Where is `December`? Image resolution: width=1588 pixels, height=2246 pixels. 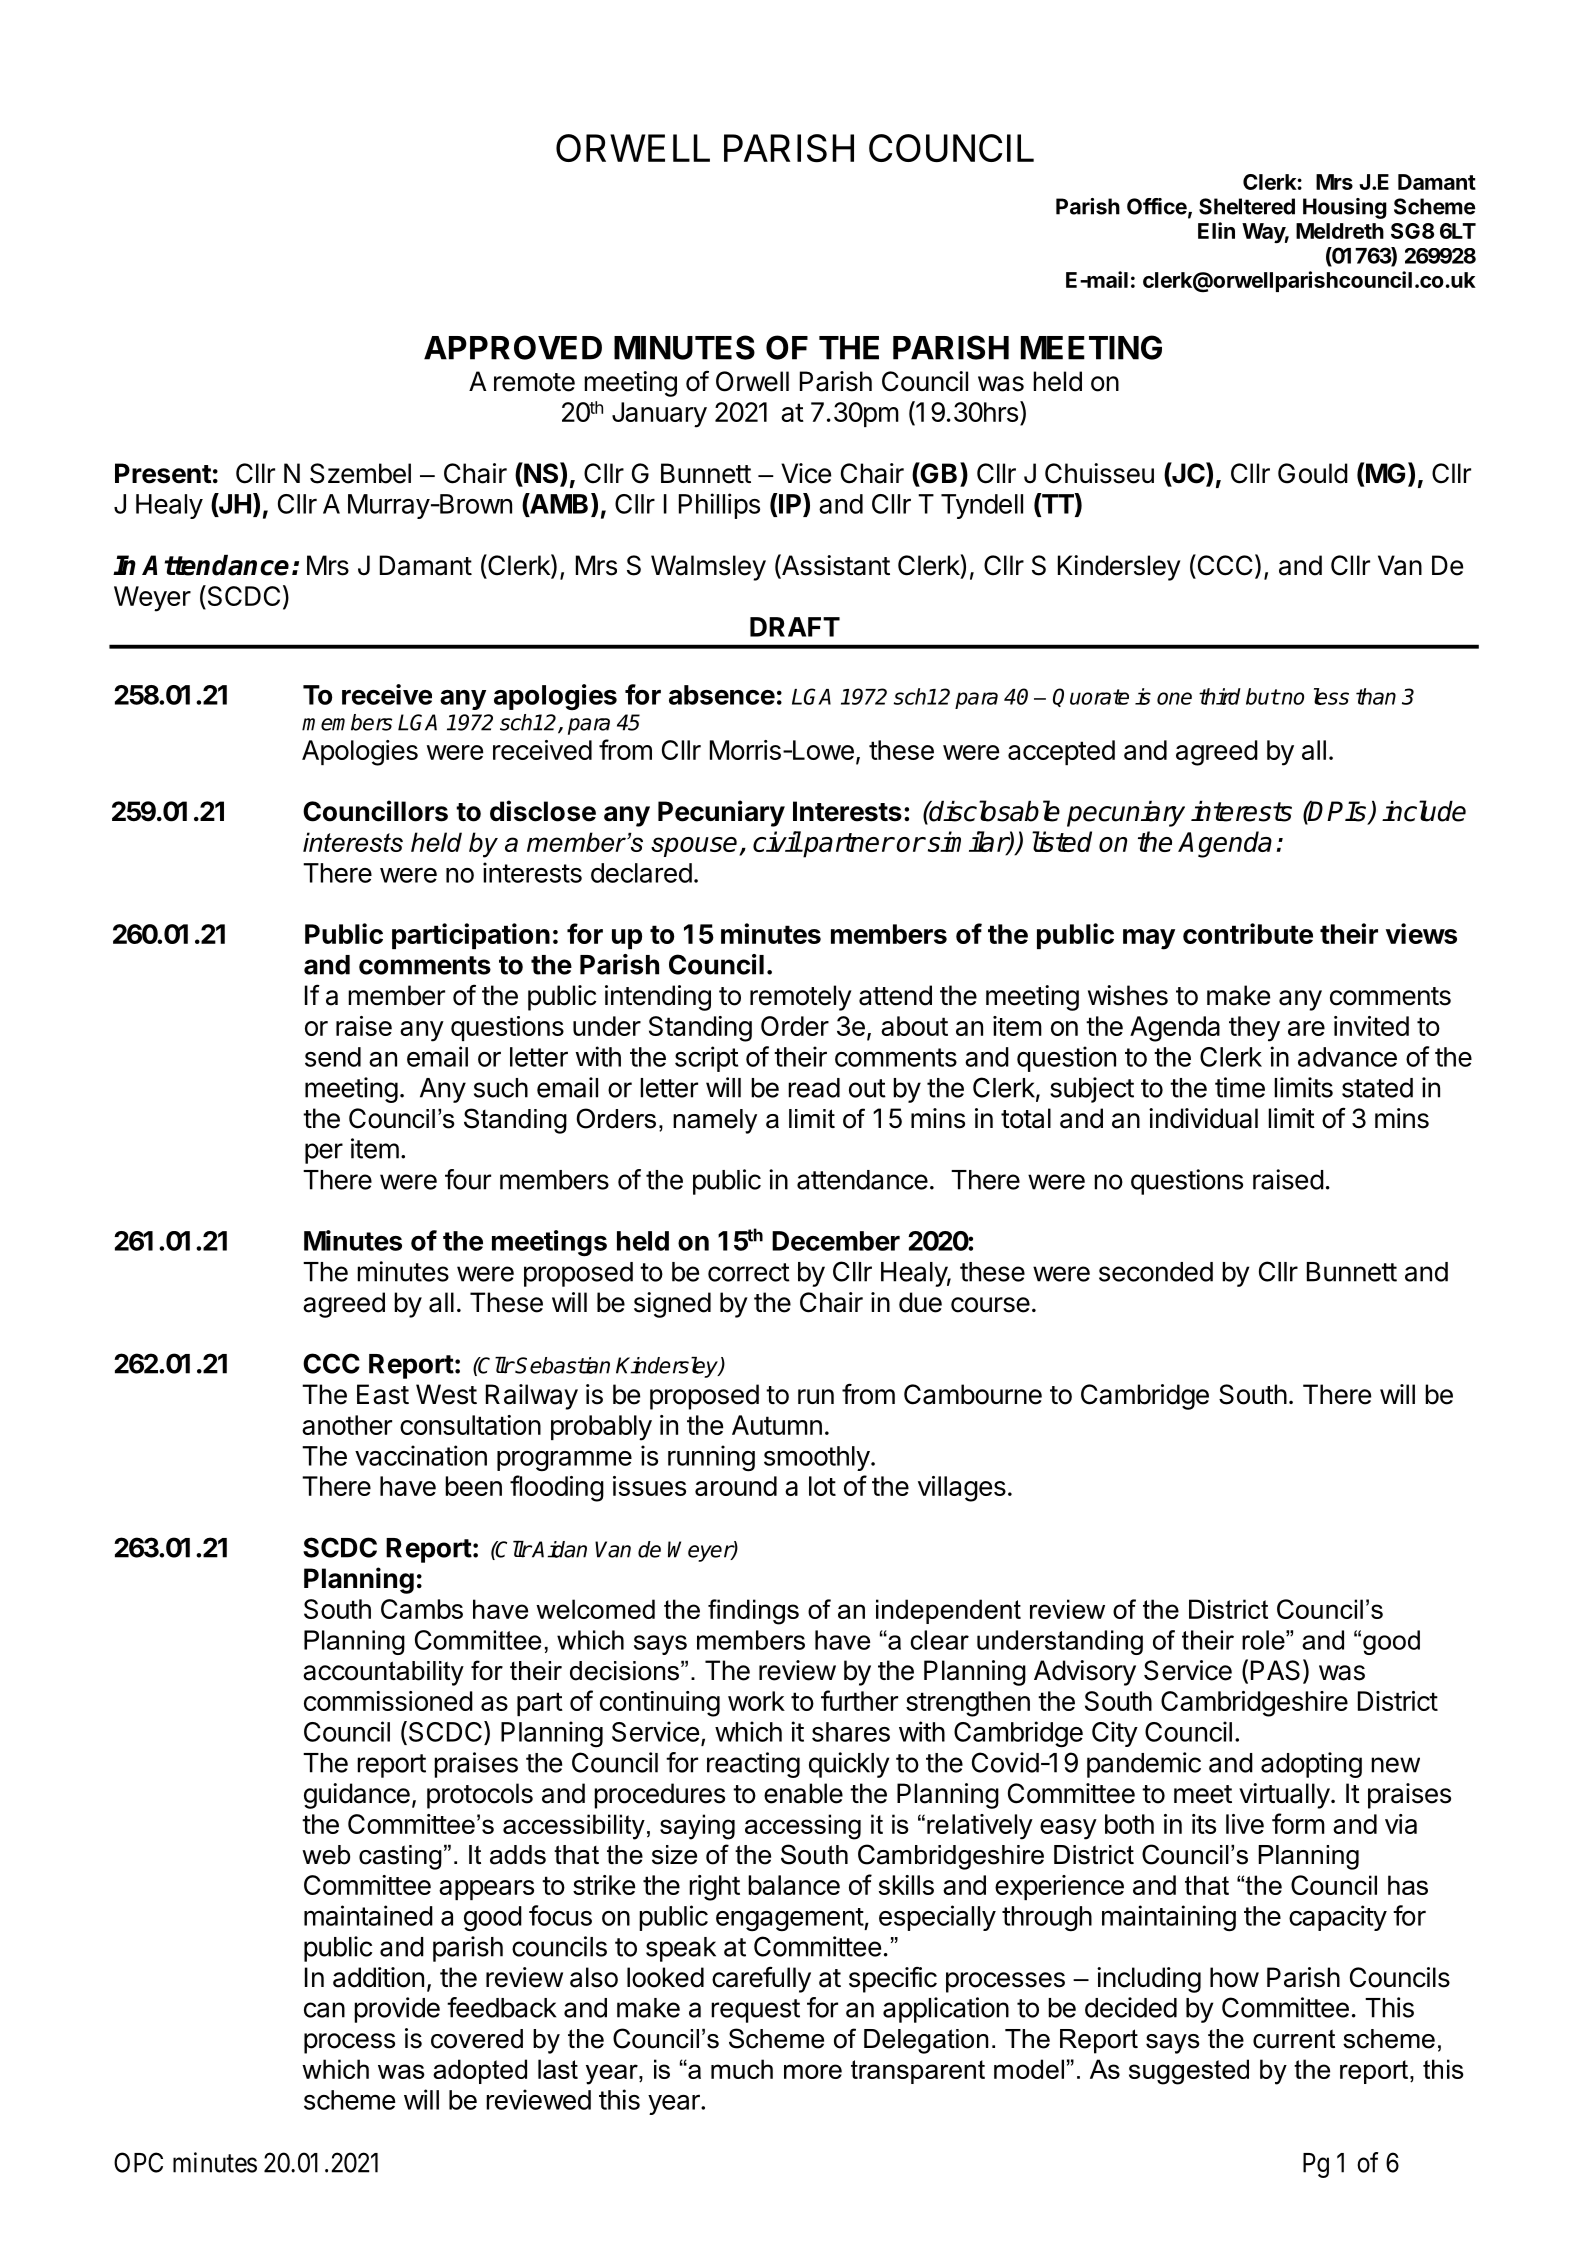
December is located at coordinates (836, 1241).
